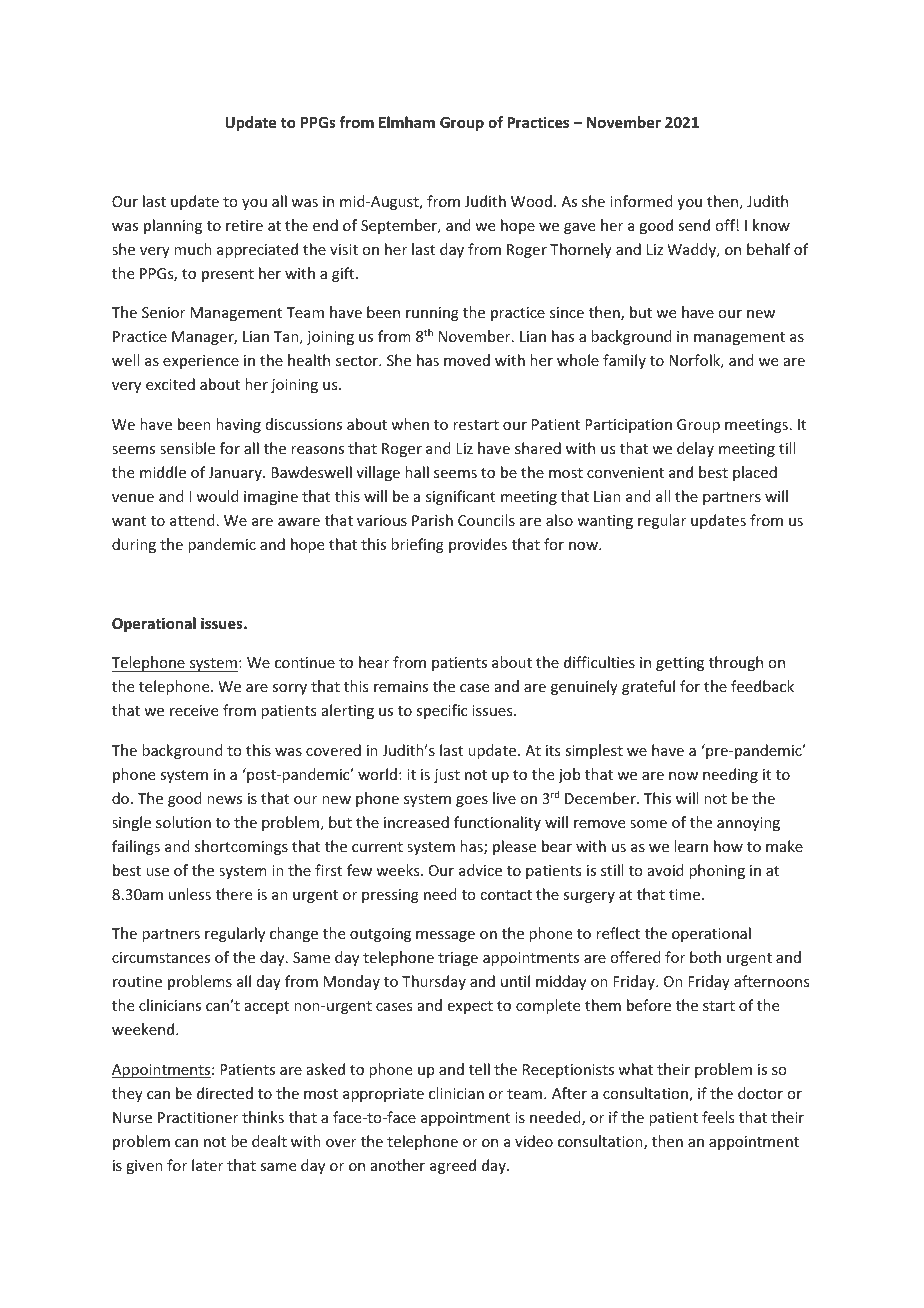 The width and height of the document is (924, 1308). What do you see at coordinates (183, 822) in the document?
I see `solution` at bounding box center [183, 822].
